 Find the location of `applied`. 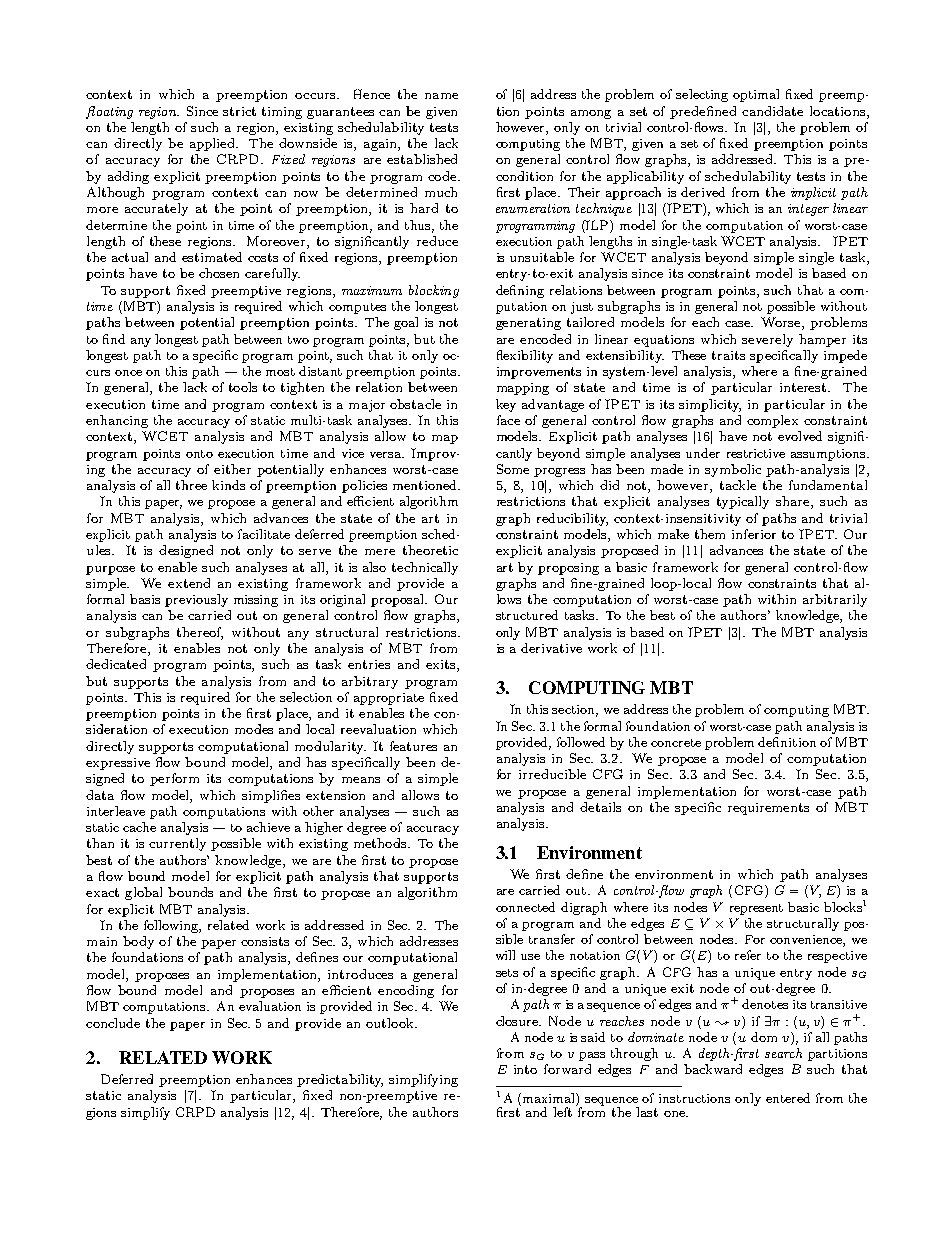

applied is located at coordinates (213, 144).
